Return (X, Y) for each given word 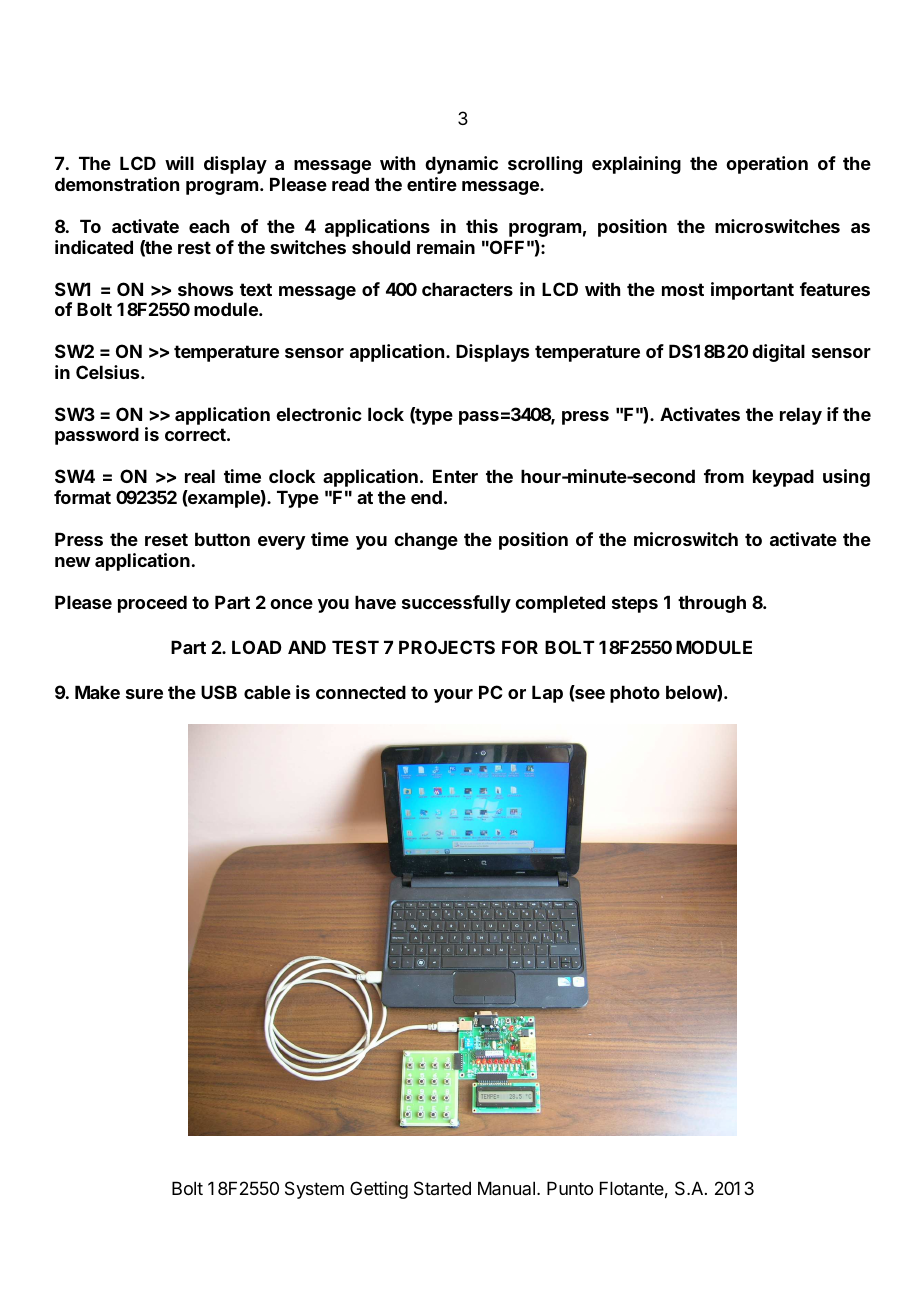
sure (144, 694)
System (314, 1190)
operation (767, 165)
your (453, 696)
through (712, 604)
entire (432, 184)
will (179, 163)
